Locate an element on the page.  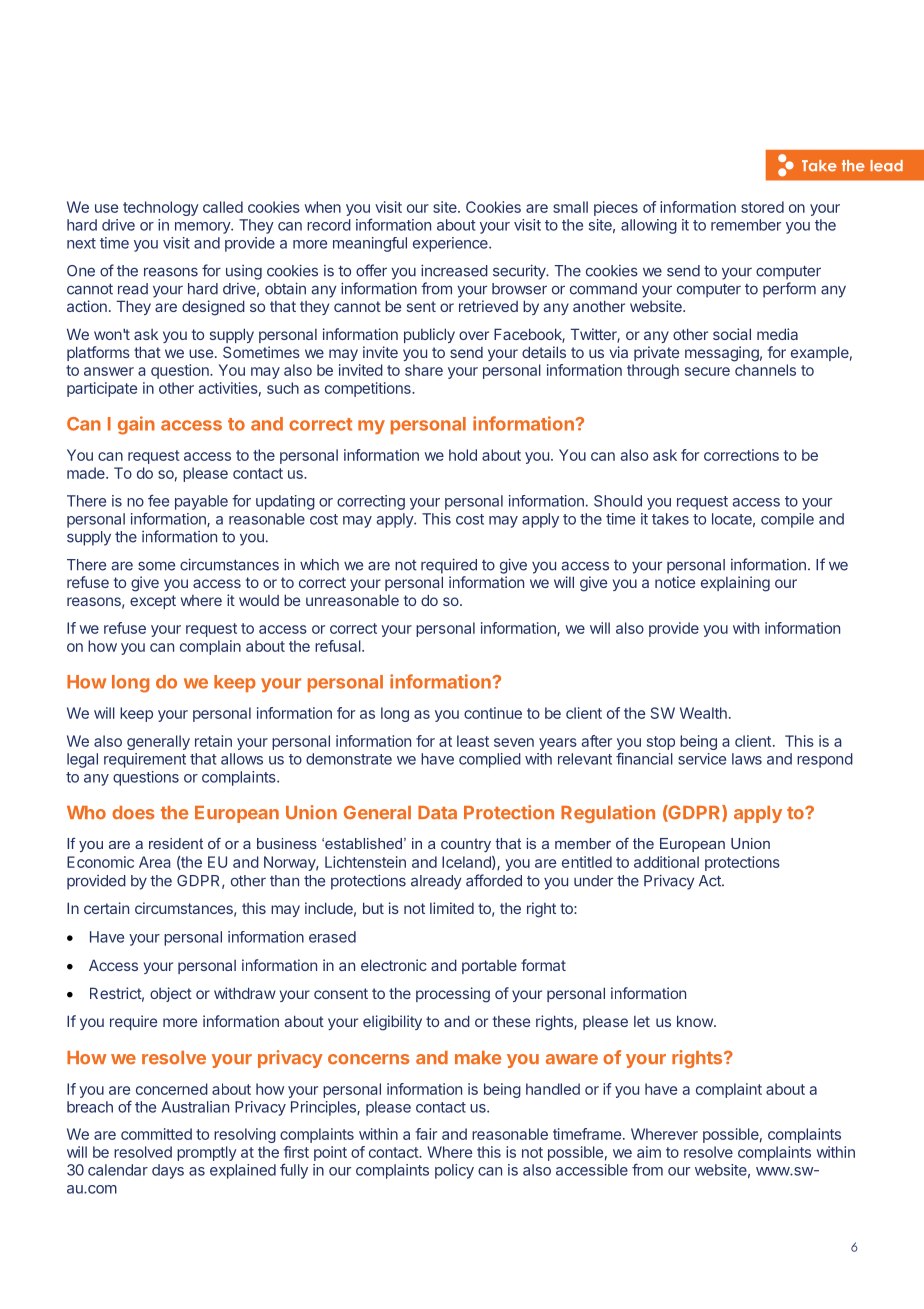
except is located at coordinates (153, 602).
